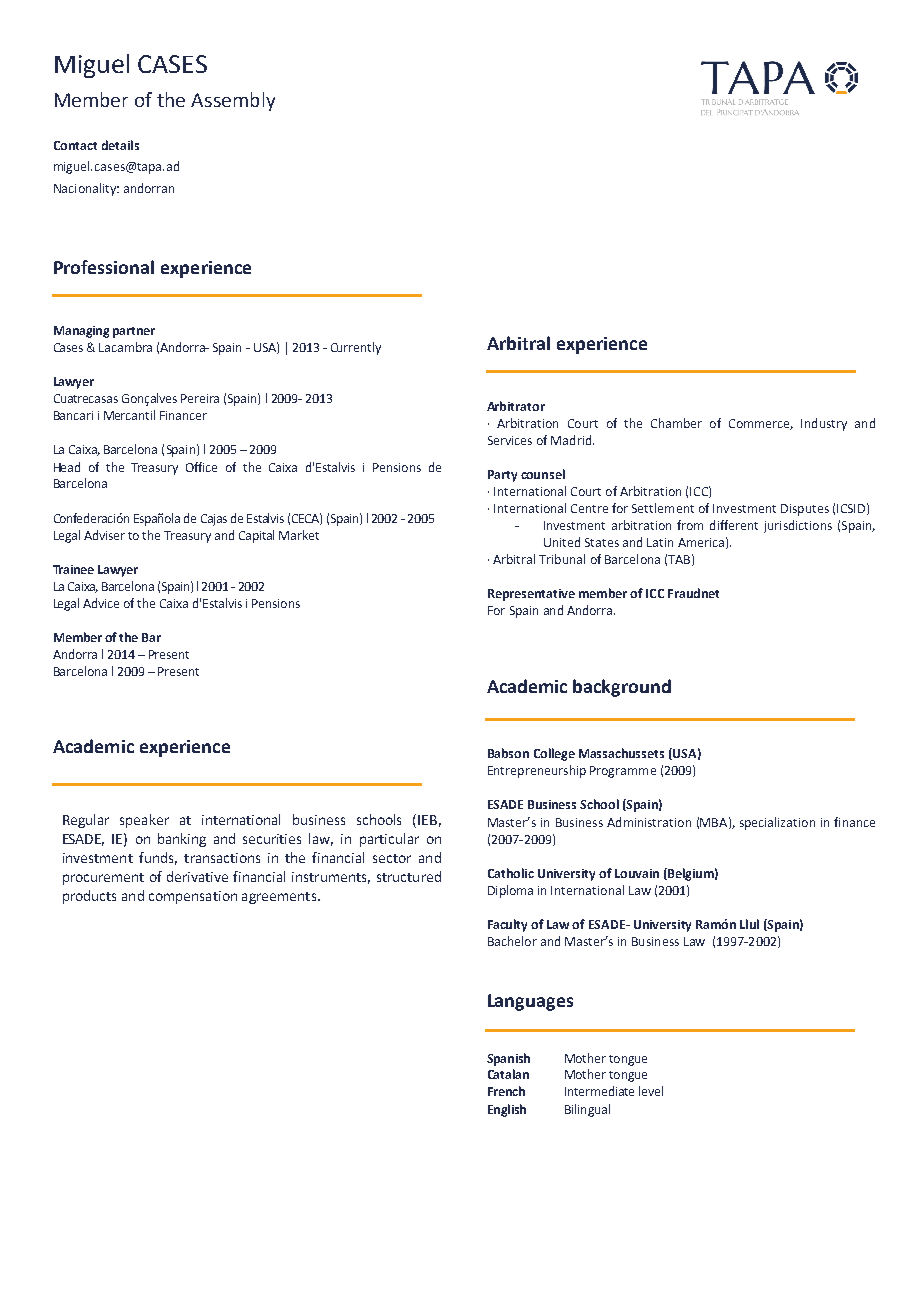 This image has height=1308, width=924. I want to click on Chamber, so click(676, 423).
